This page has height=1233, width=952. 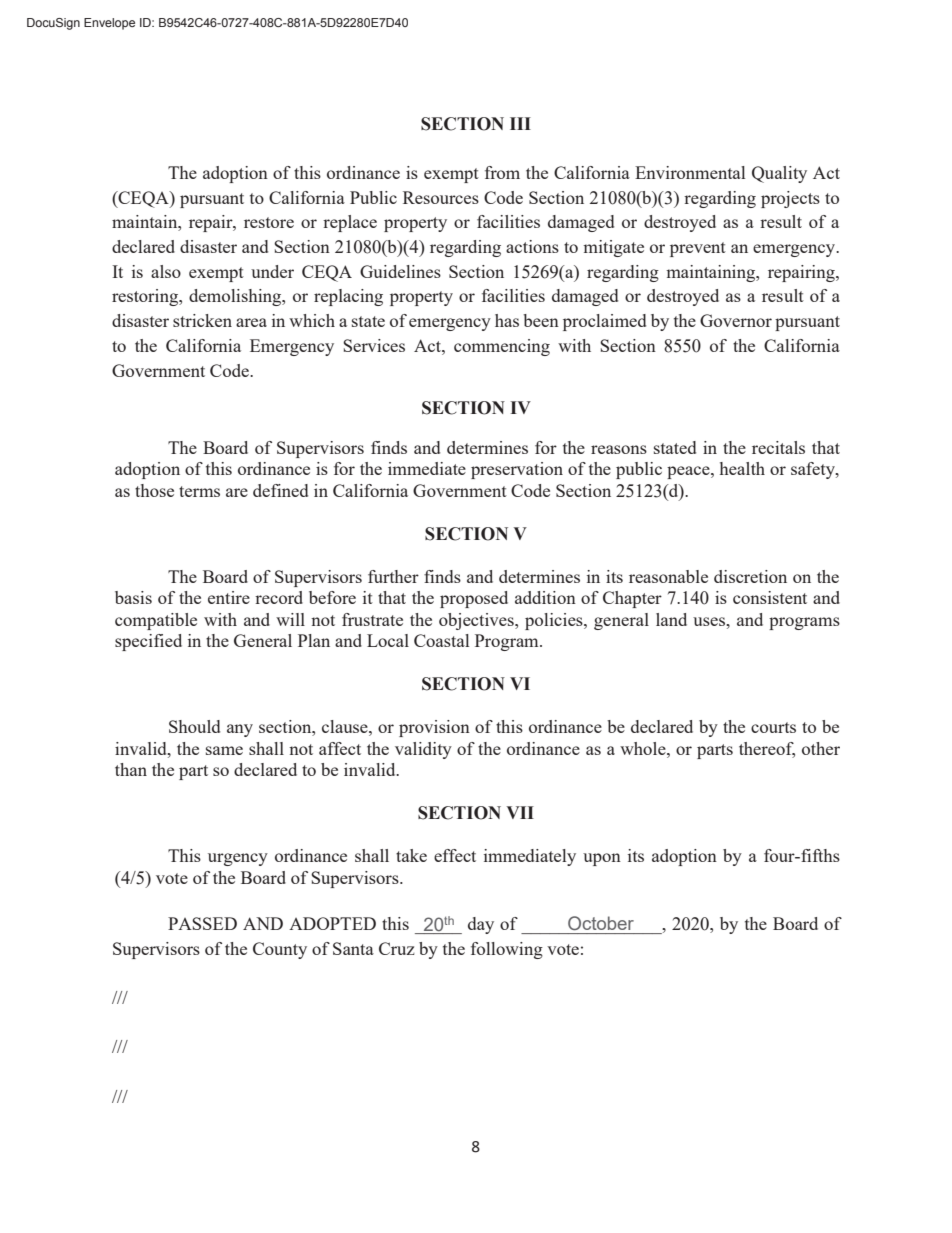 What do you see at coordinates (441, 640) in the page?
I see `Coastal` at bounding box center [441, 640].
